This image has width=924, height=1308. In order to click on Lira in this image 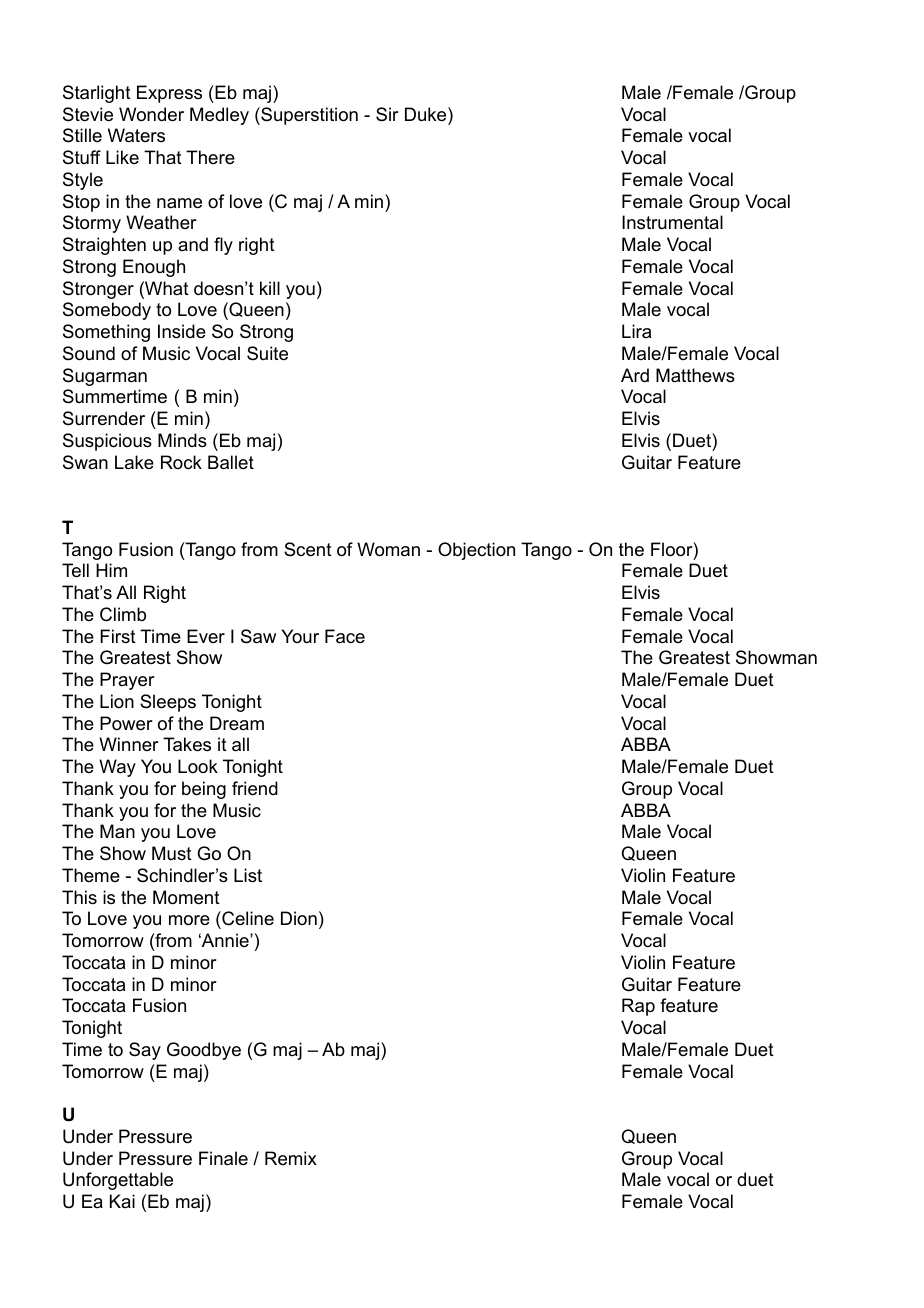, I will do `click(636, 331)`.
